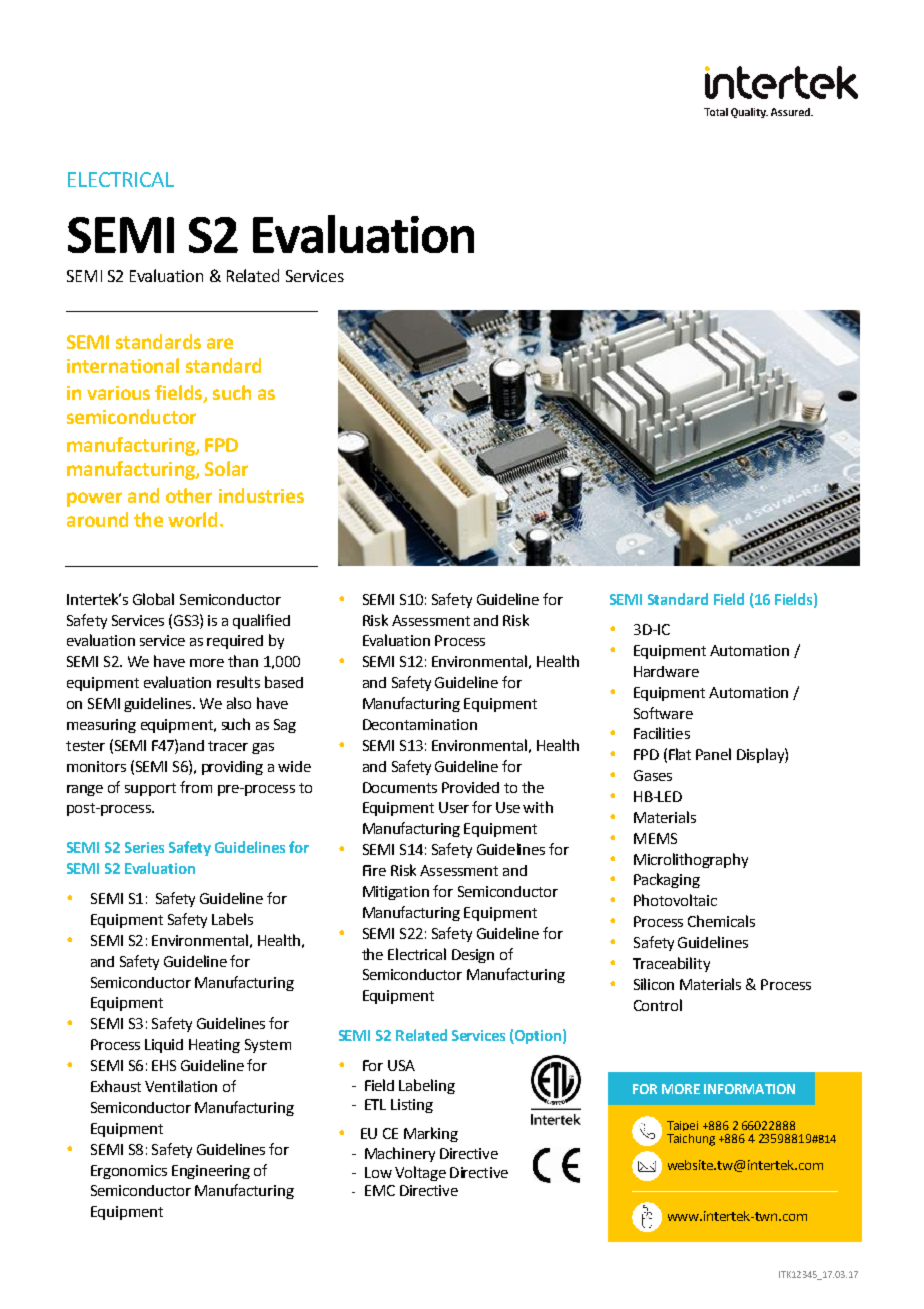 Image resolution: width=924 pixels, height=1309 pixels. I want to click on Taipei, so click(682, 1126).
